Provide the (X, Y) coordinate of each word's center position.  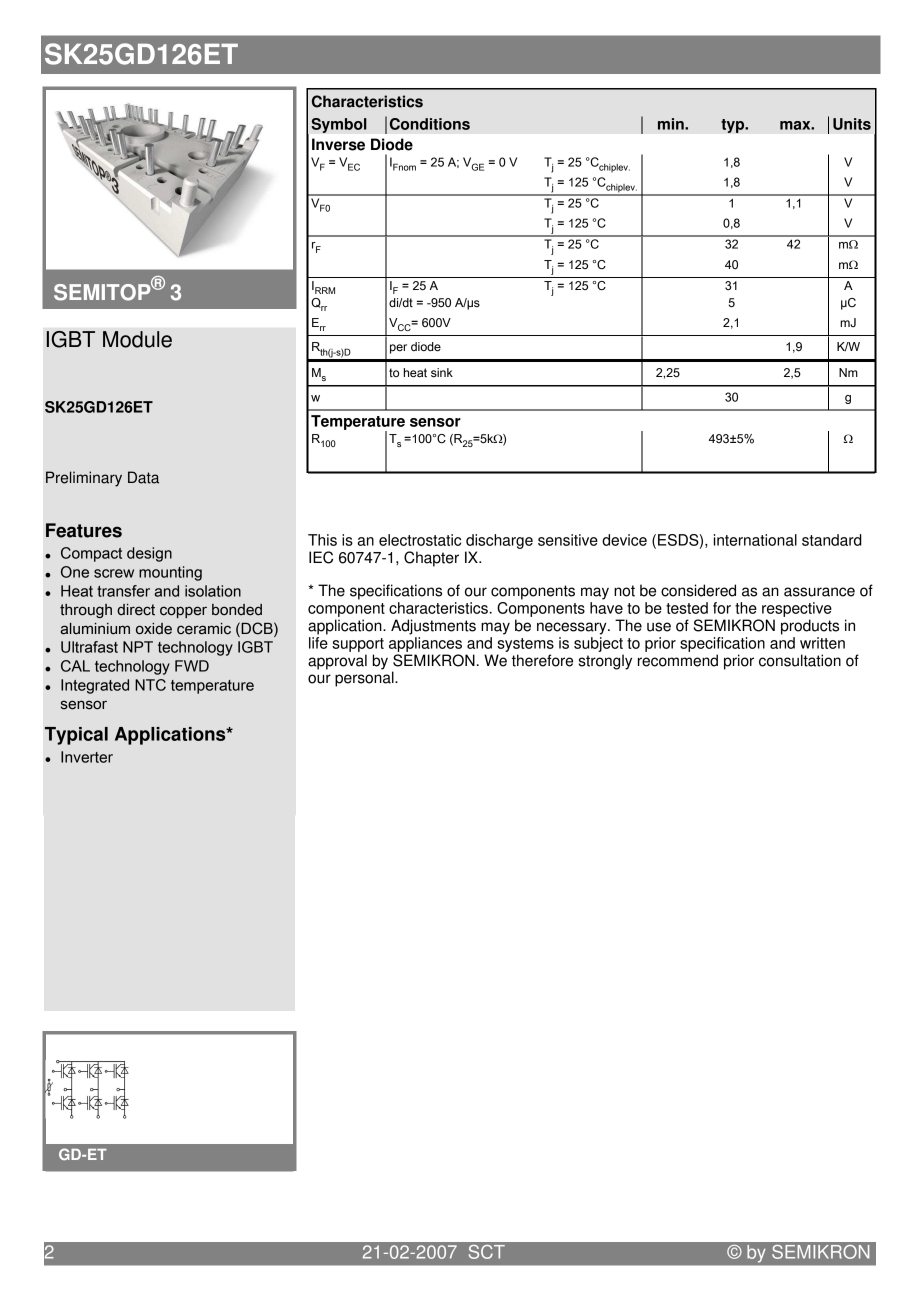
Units (852, 124)
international (755, 540)
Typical (76, 736)
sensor (435, 422)
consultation (800, 660)
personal (365, 678)
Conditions (430, 124)
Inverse (338, 144)
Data (143, 477)
